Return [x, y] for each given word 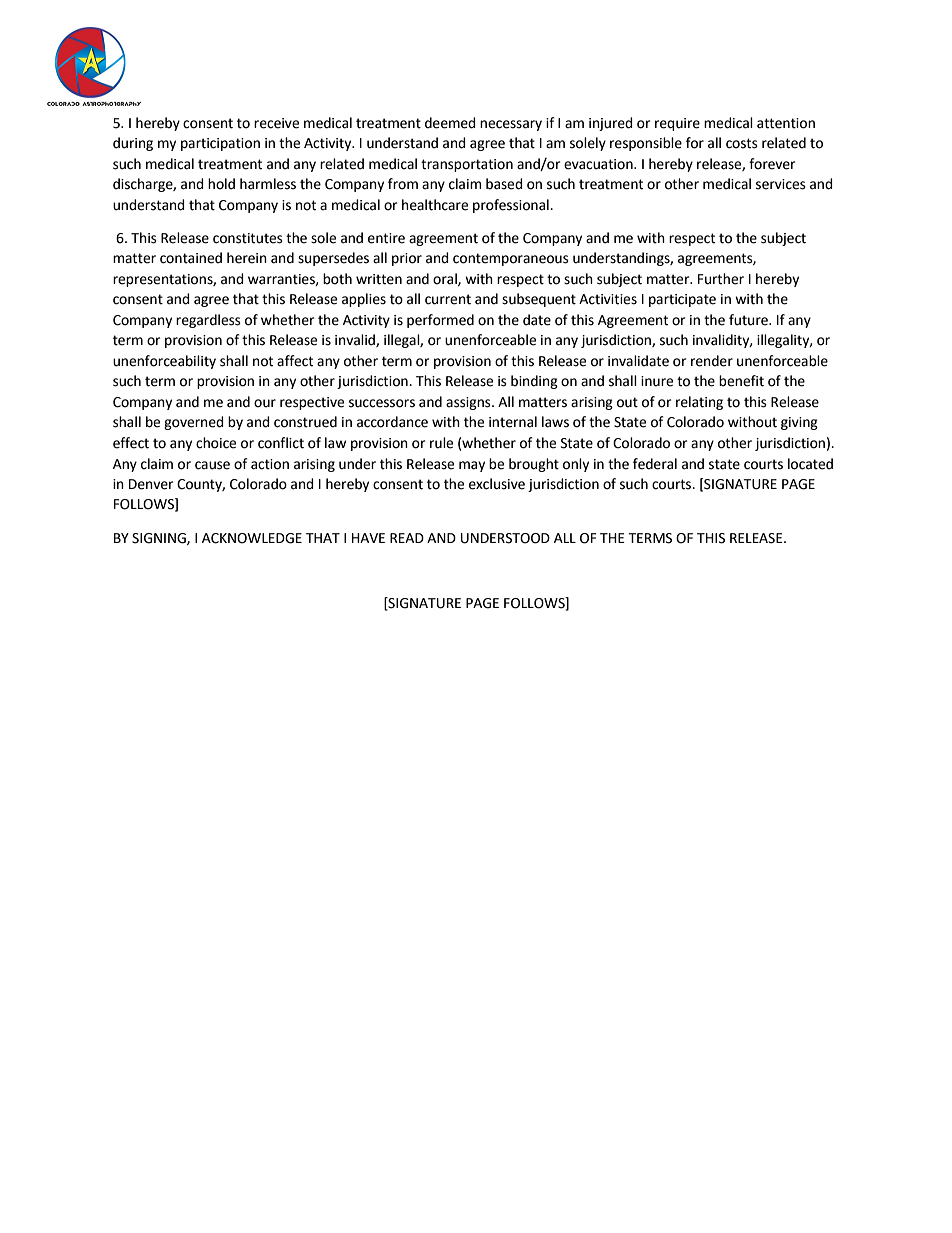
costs [742, 143]
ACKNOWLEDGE [252, 538]
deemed [450, 123]
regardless [208, 321]
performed [440, 321]
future [749, 320]
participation [220, 144]
